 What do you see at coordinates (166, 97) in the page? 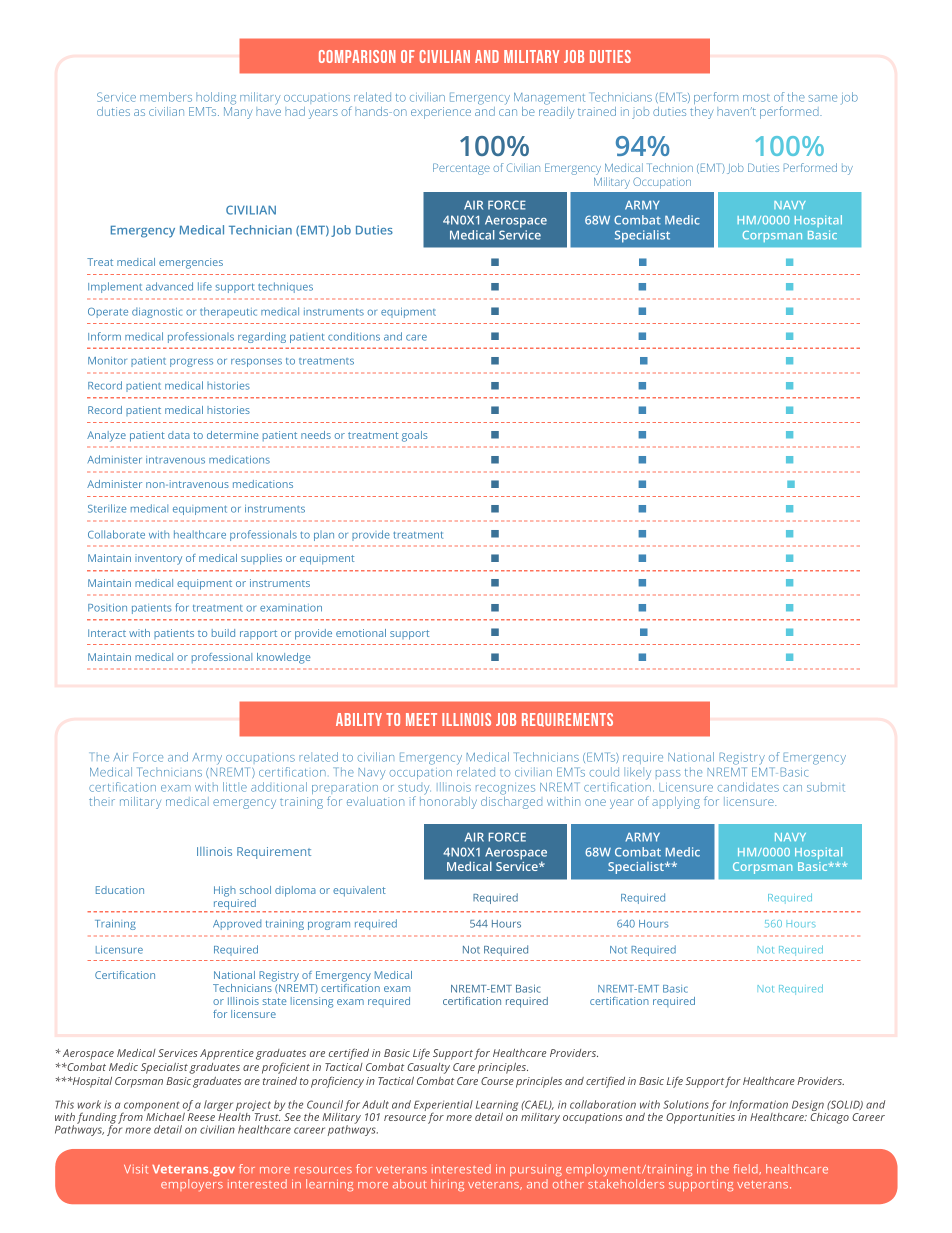
I see `members` at bounding box center [166, 97].
